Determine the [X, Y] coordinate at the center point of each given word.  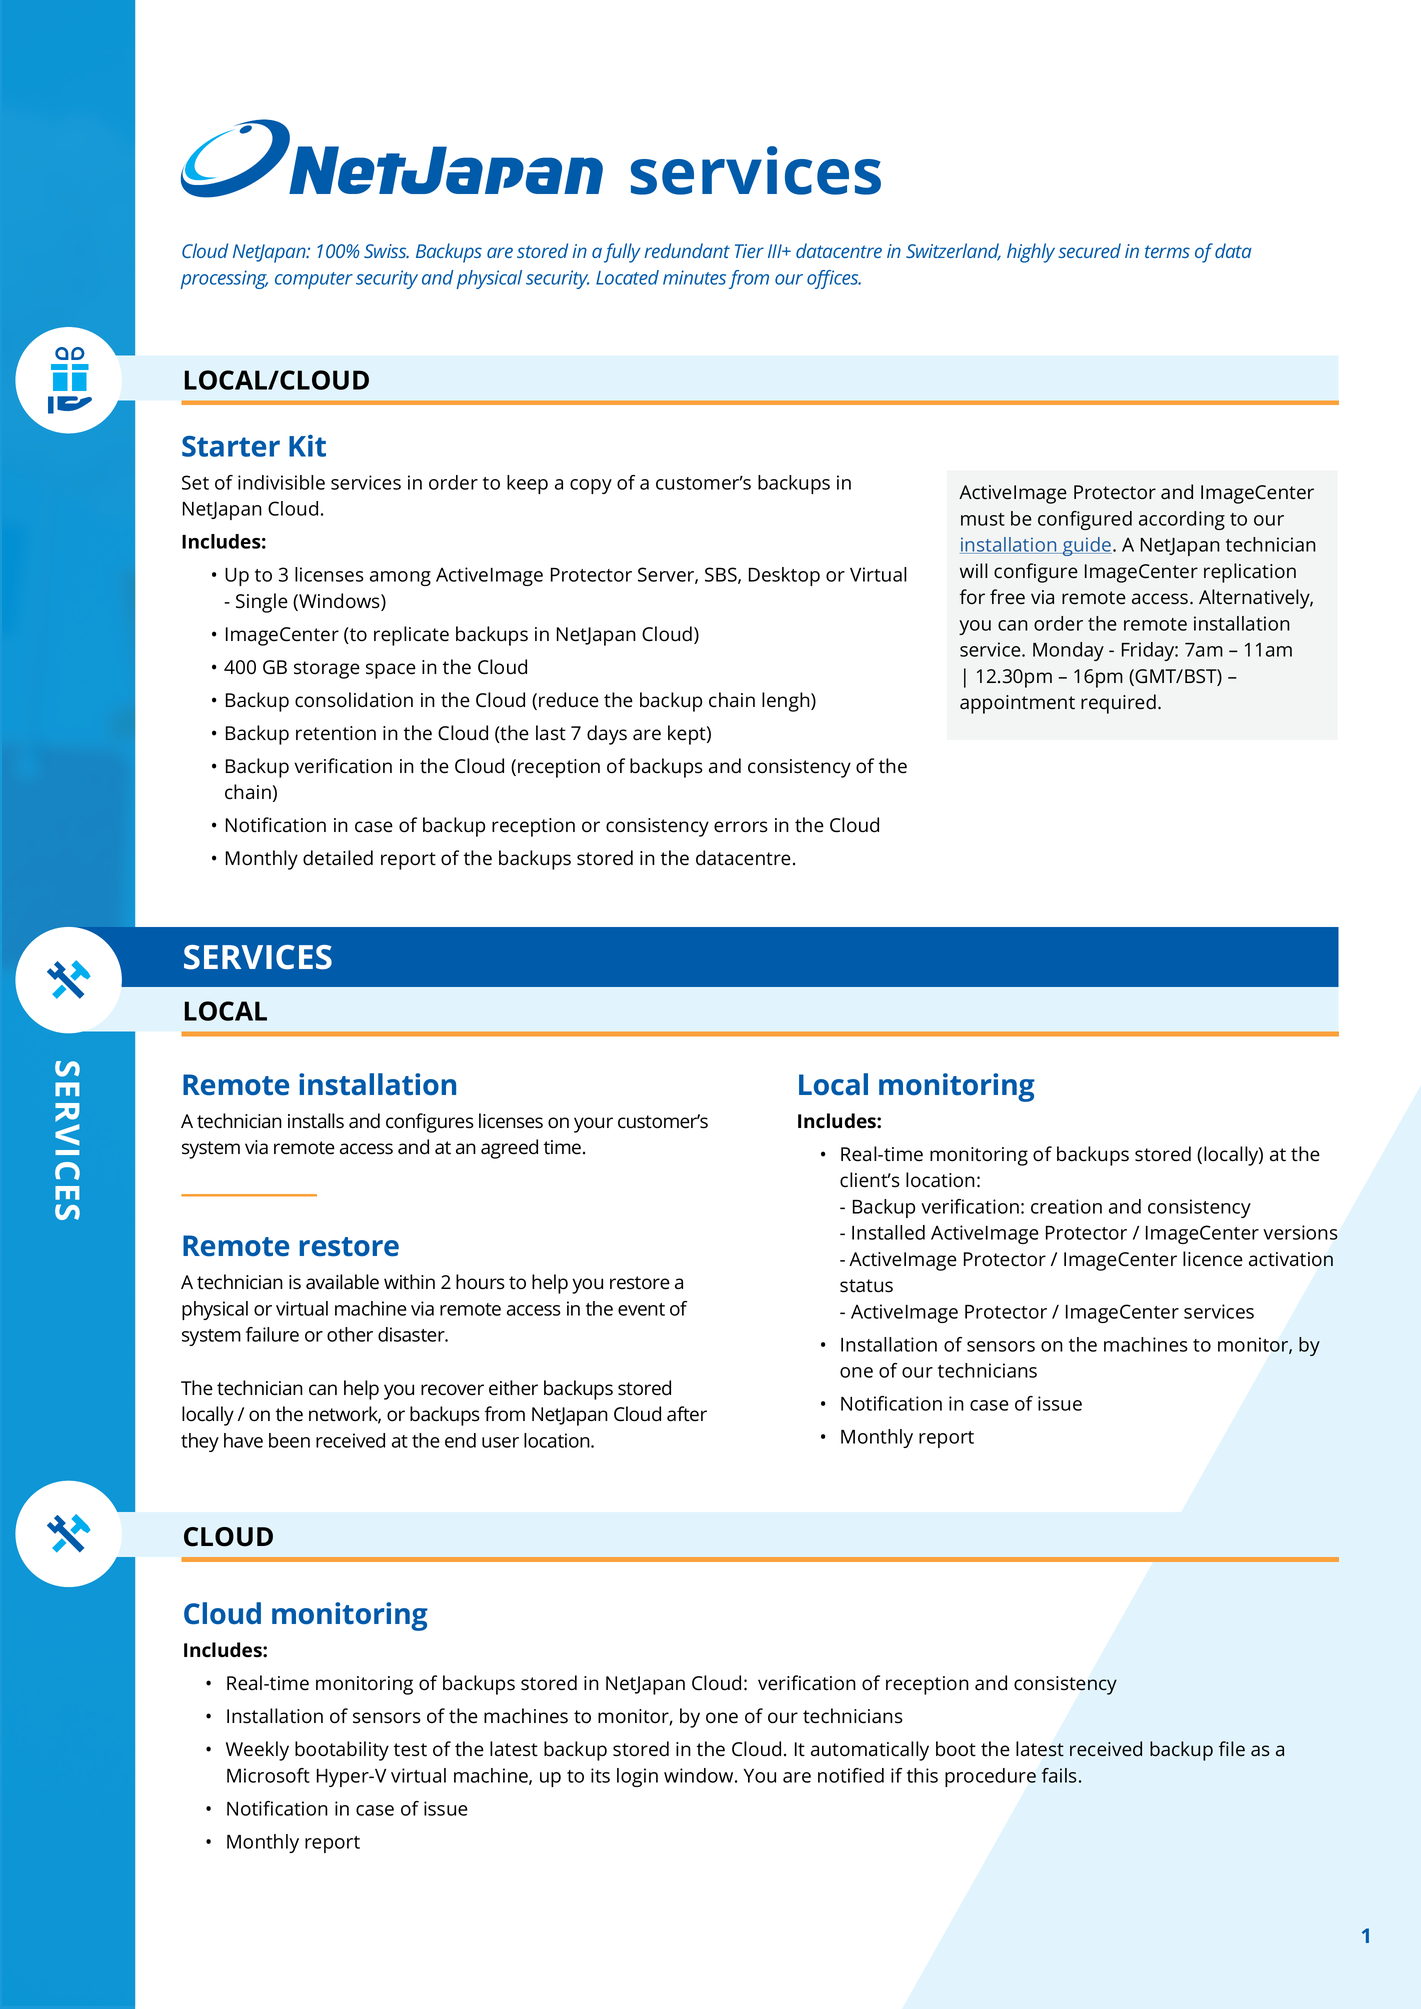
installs [316, 1121]
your [593, 1125]
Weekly [257, 1751]
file [1232, 1749]
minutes [694, 277]
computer [314, 280]
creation [1066, 1206]
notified [851, 1775]
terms [1167, 251]
